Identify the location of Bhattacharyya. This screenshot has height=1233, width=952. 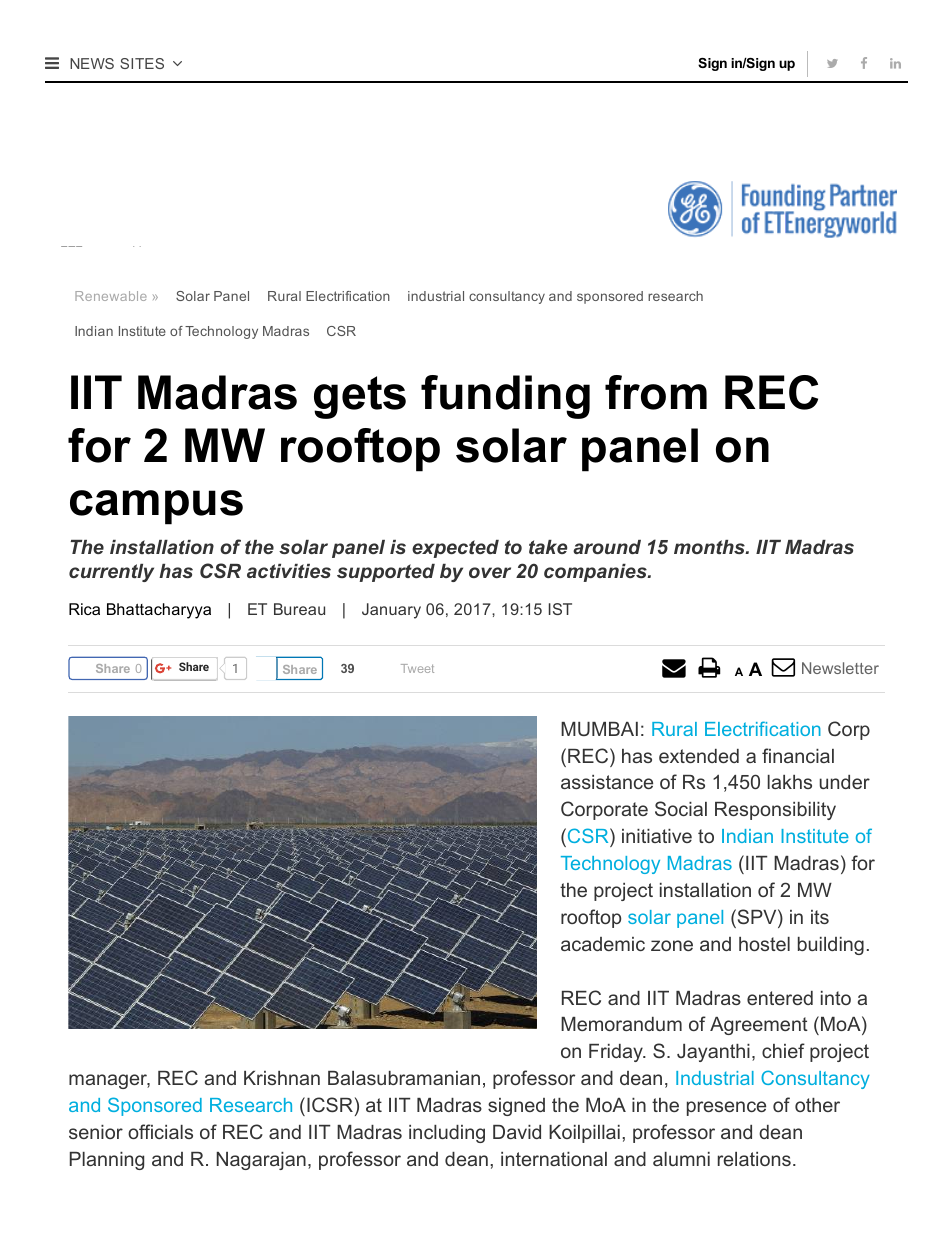
(159, 611).
